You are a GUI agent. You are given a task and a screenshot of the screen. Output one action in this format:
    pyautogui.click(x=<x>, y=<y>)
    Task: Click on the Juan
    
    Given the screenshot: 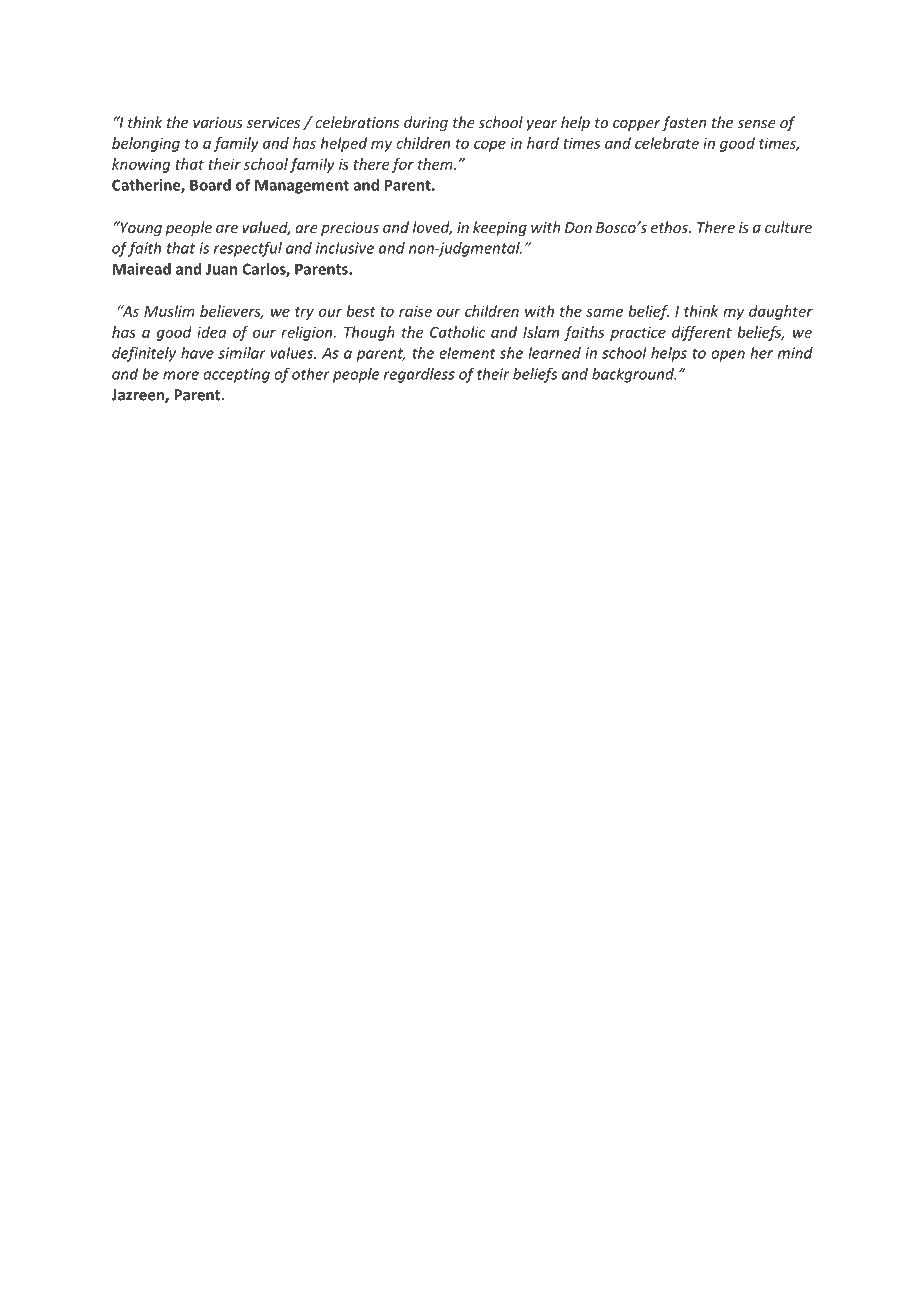 What is the action you would take?
    pyautogui.click(x=221, y=269)
